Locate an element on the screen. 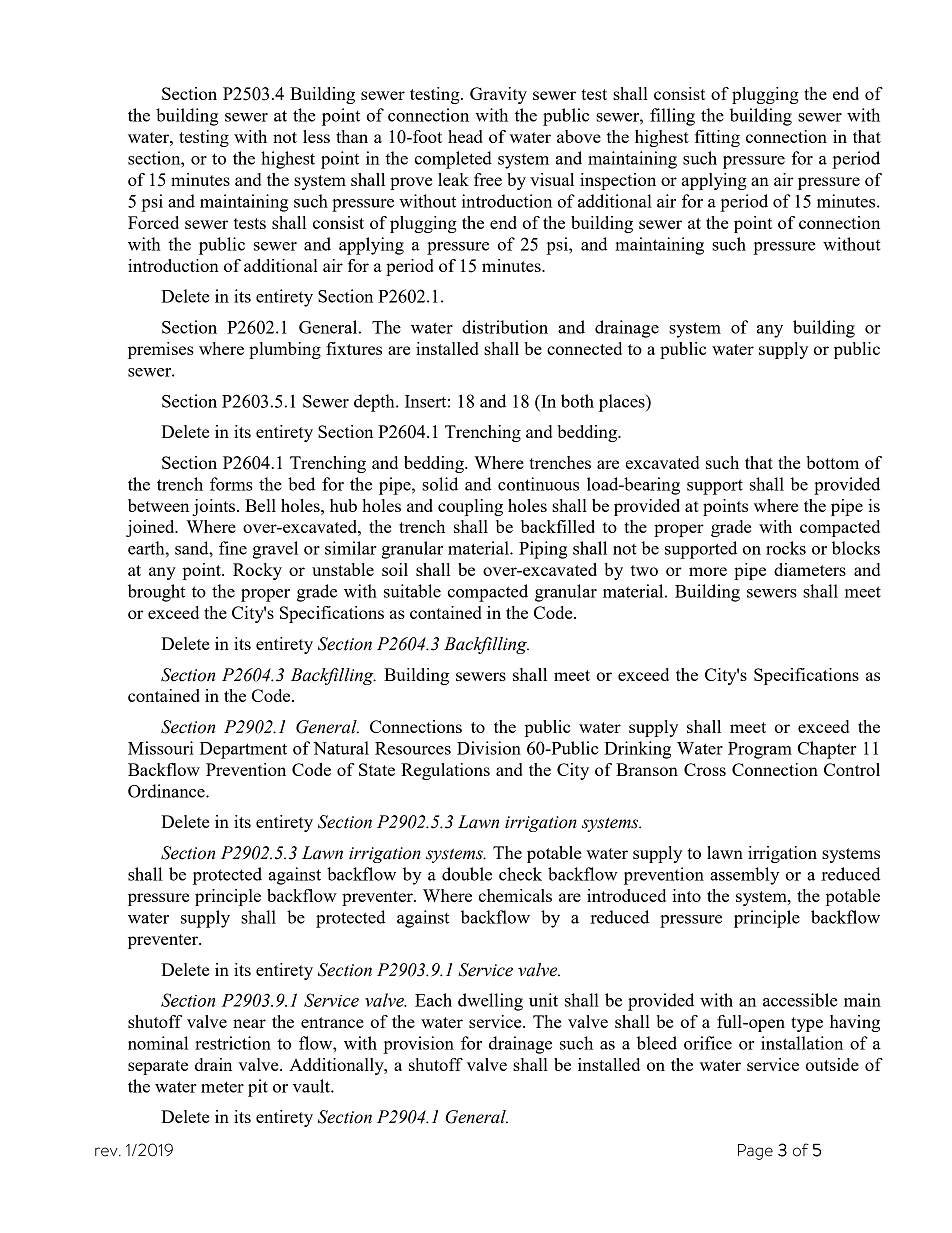 The height and width of the screenshot is (1233, 952). less is located at coordinates (316, 136).
